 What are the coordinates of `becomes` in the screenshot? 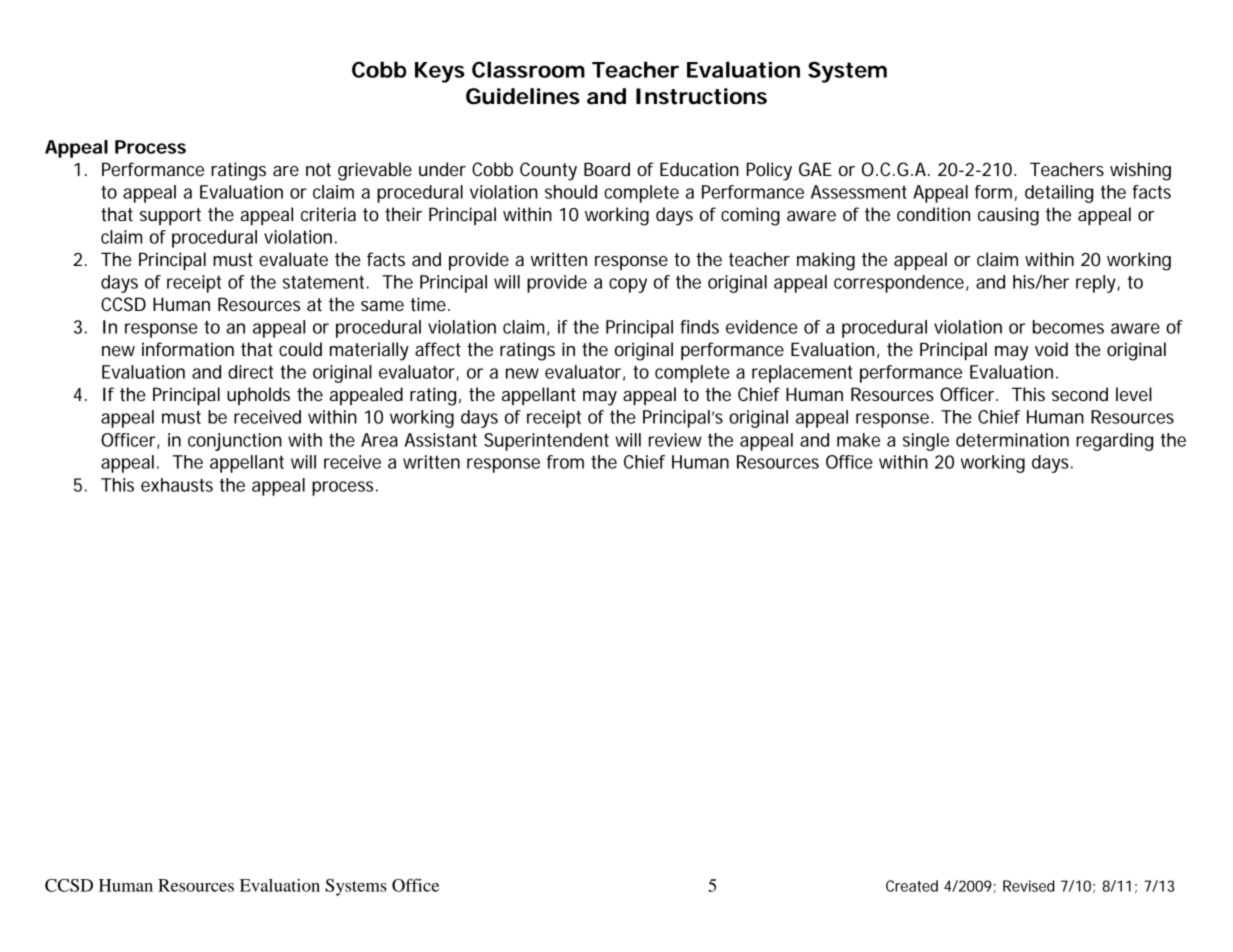 It's located at (1068, 327).
